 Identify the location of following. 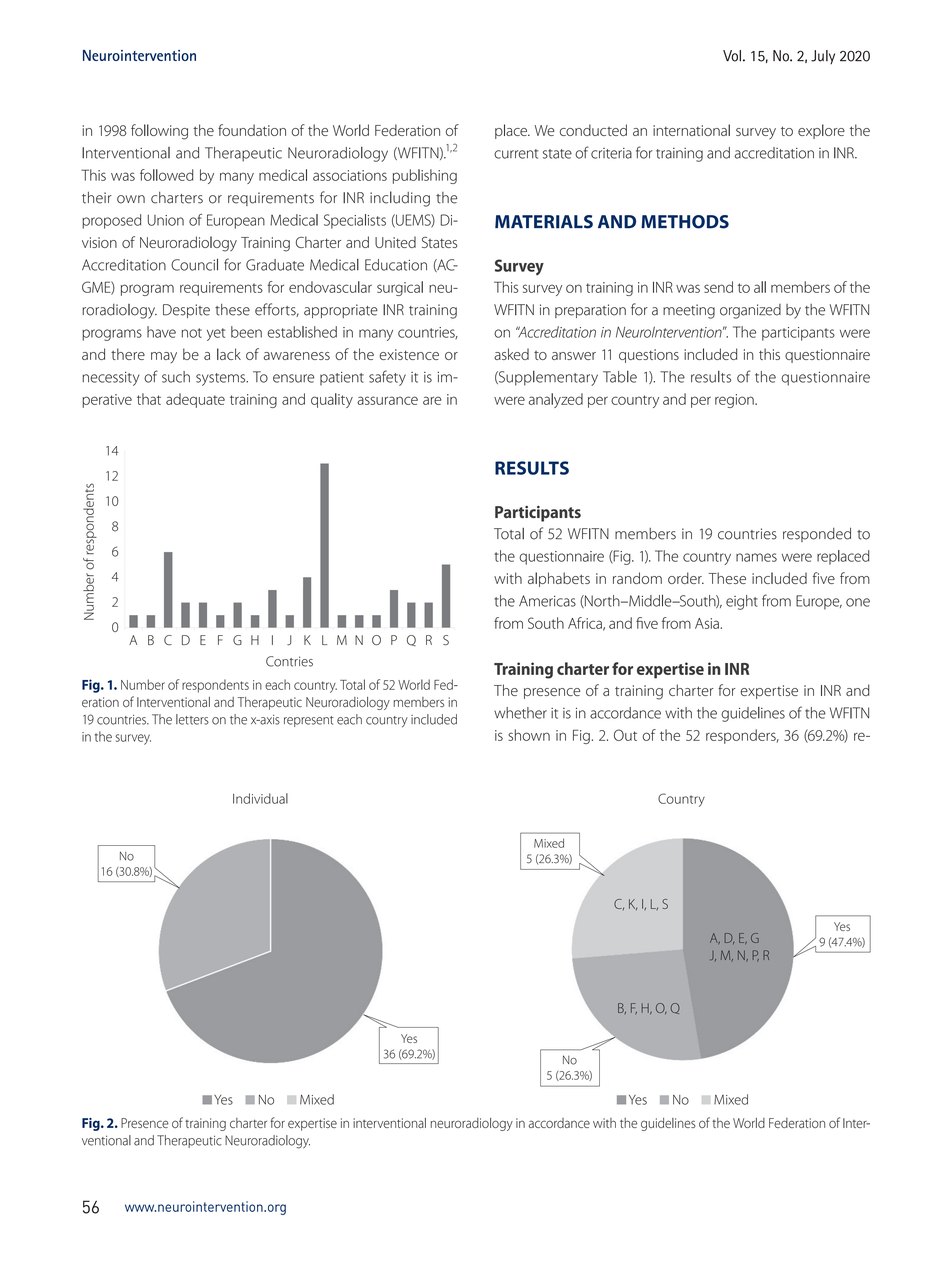
(159, 132).
